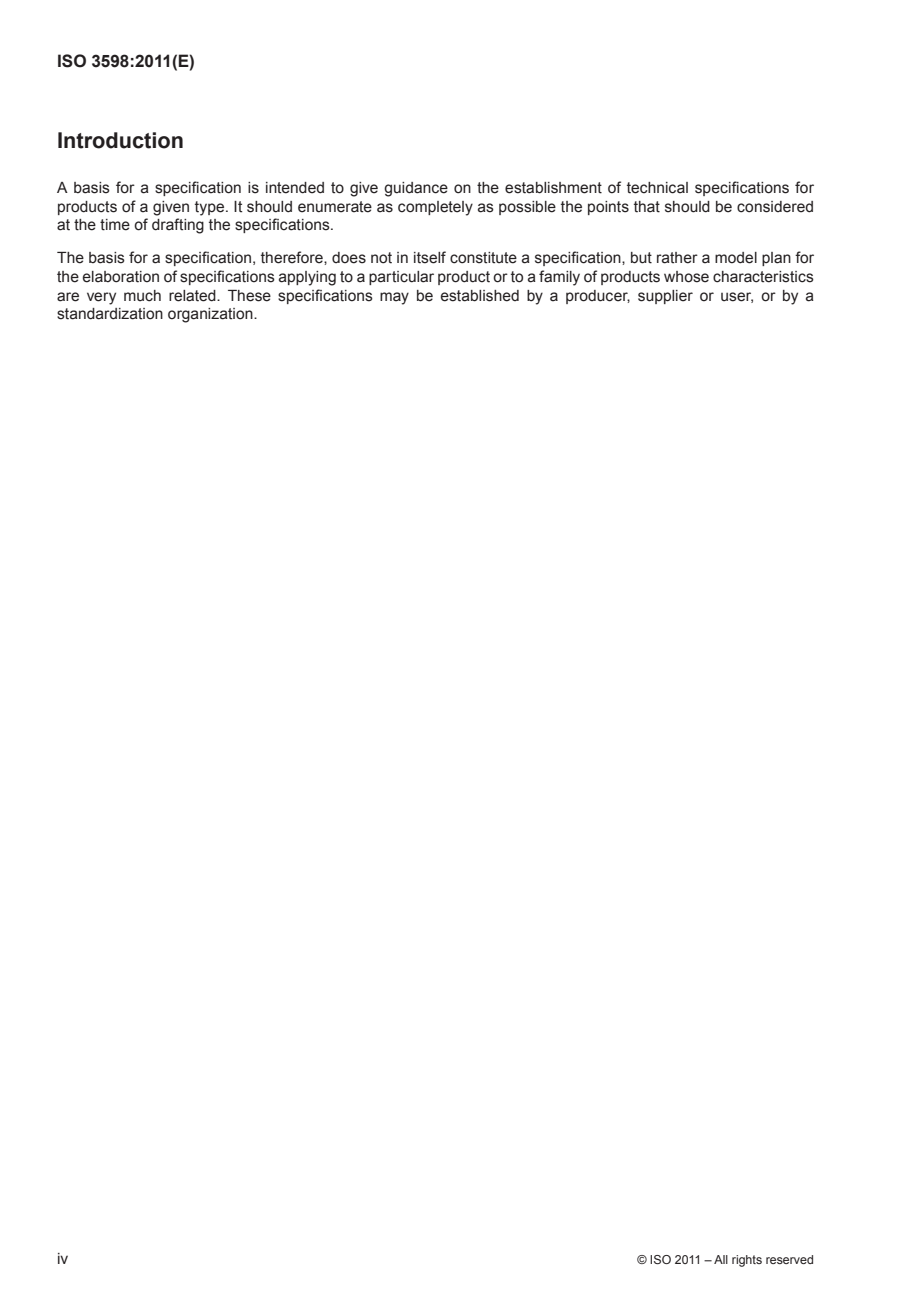 This screenshot has height=1308, width=924. What do you see at coordinates (789, 1259) in the screenshot?
I see `reserved` at bounding box center [789, 1259].
